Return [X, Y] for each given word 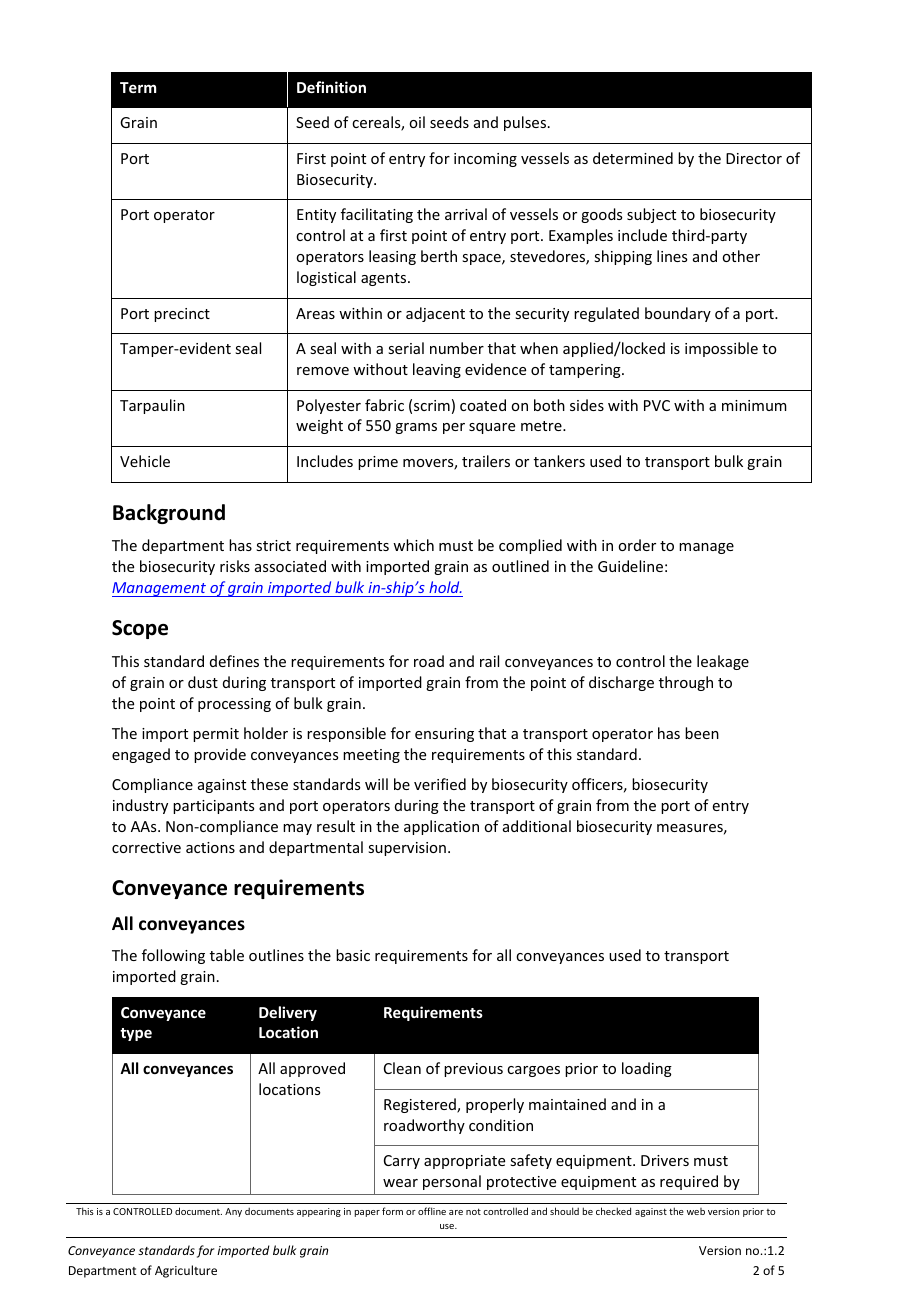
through [686, 683]
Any [233, 1212]
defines [234, 661]
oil [417, 122]
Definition [331, 87]
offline [432, 1211]
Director [754, 158]
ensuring [444, 735]
